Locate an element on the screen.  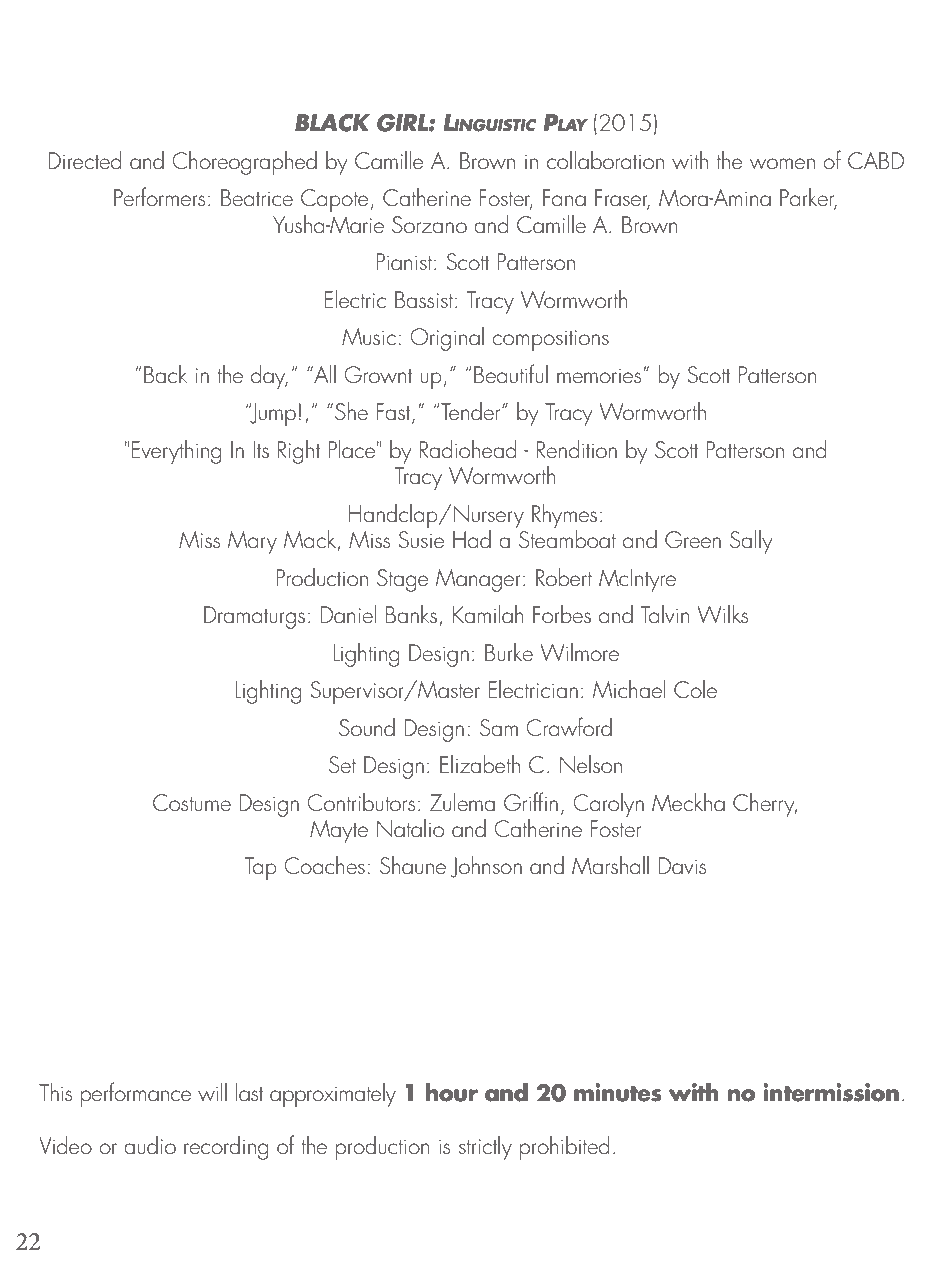
hour is located at coordinates (452, 1092).
